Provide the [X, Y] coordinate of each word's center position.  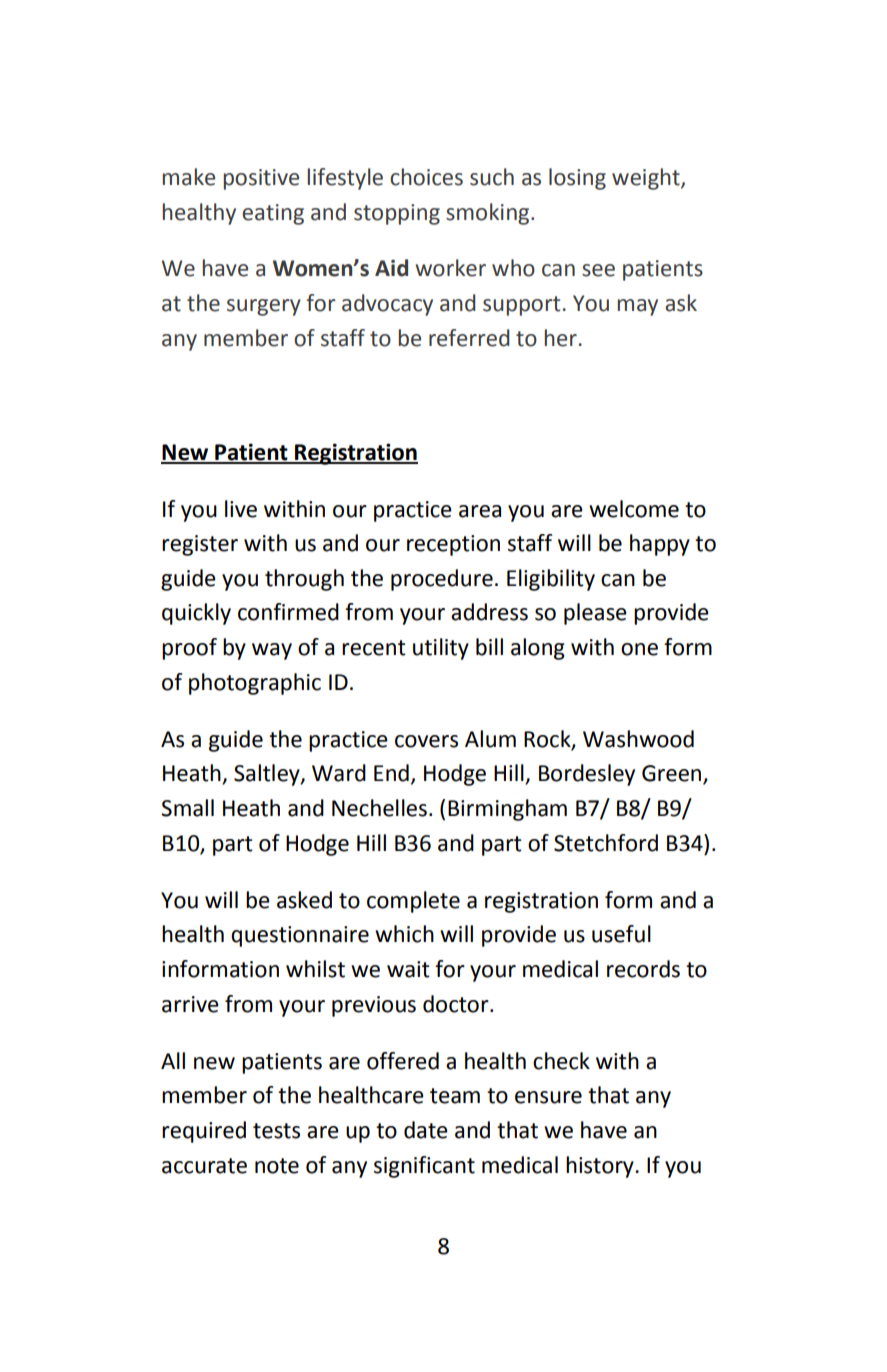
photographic [255, 684]
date [426, 1130]
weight [647, 179]
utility [441, 649]
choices [426, 177]
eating [273, 214]
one [639, 649]
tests [276, 1131]
